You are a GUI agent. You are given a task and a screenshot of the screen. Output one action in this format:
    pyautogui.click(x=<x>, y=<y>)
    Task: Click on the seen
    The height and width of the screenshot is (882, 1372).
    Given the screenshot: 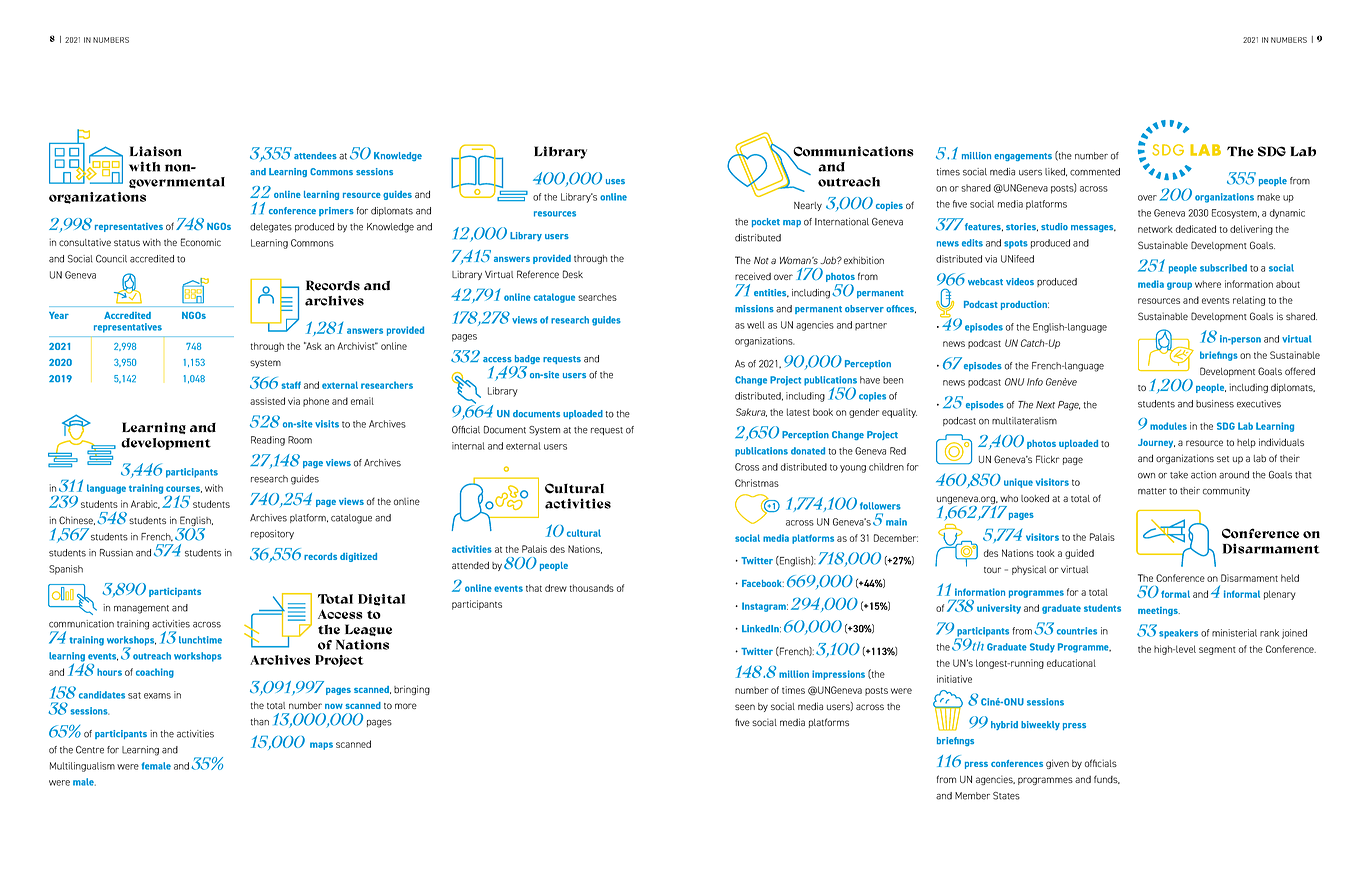 What is the action you would take?
    pyautogui.click(x=745, y=707)
